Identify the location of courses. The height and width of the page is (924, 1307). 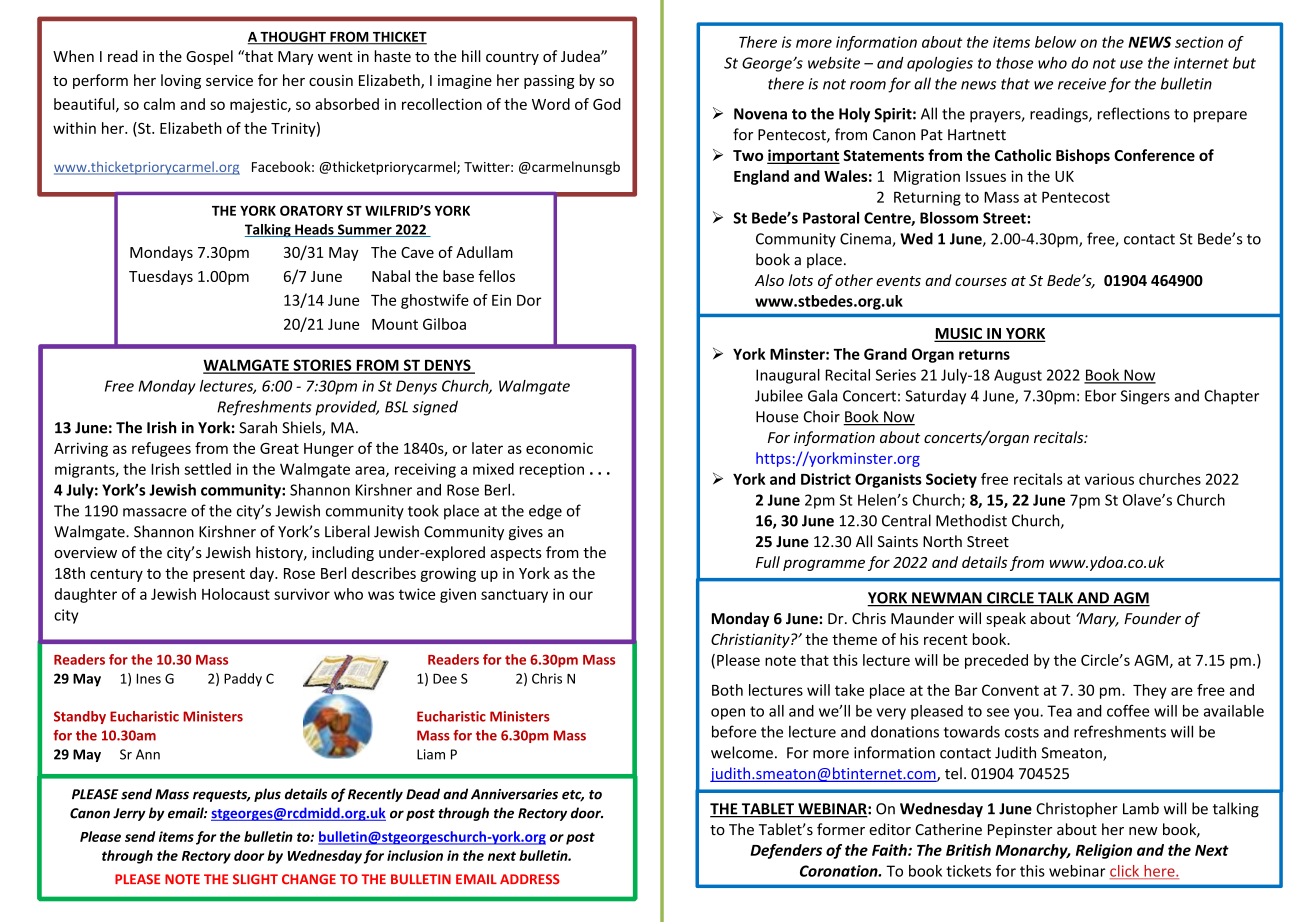
(981, 282).
